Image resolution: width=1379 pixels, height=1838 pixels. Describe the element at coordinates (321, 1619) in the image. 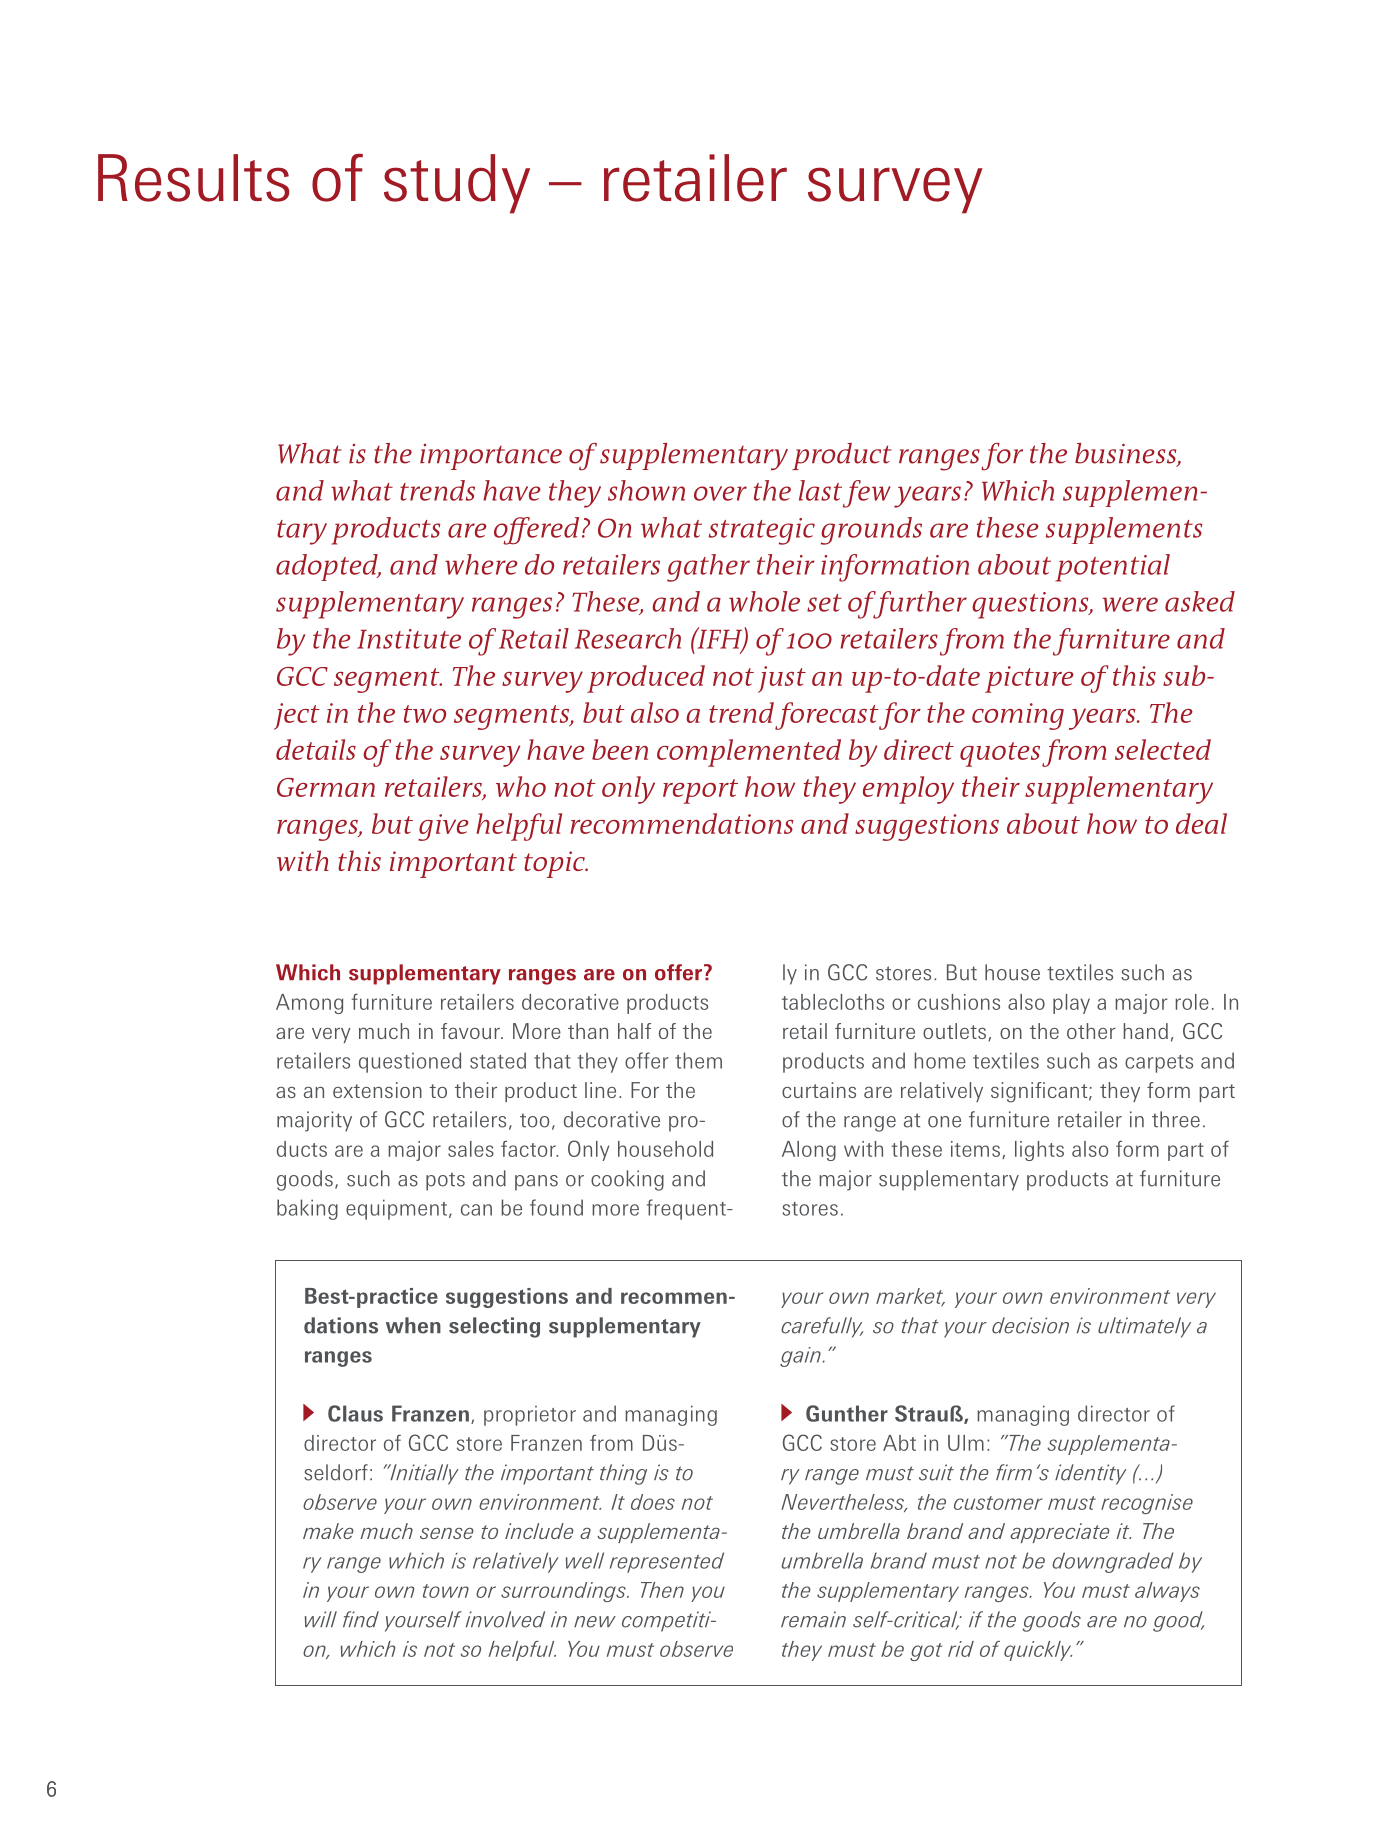

I see `will` at that location.
